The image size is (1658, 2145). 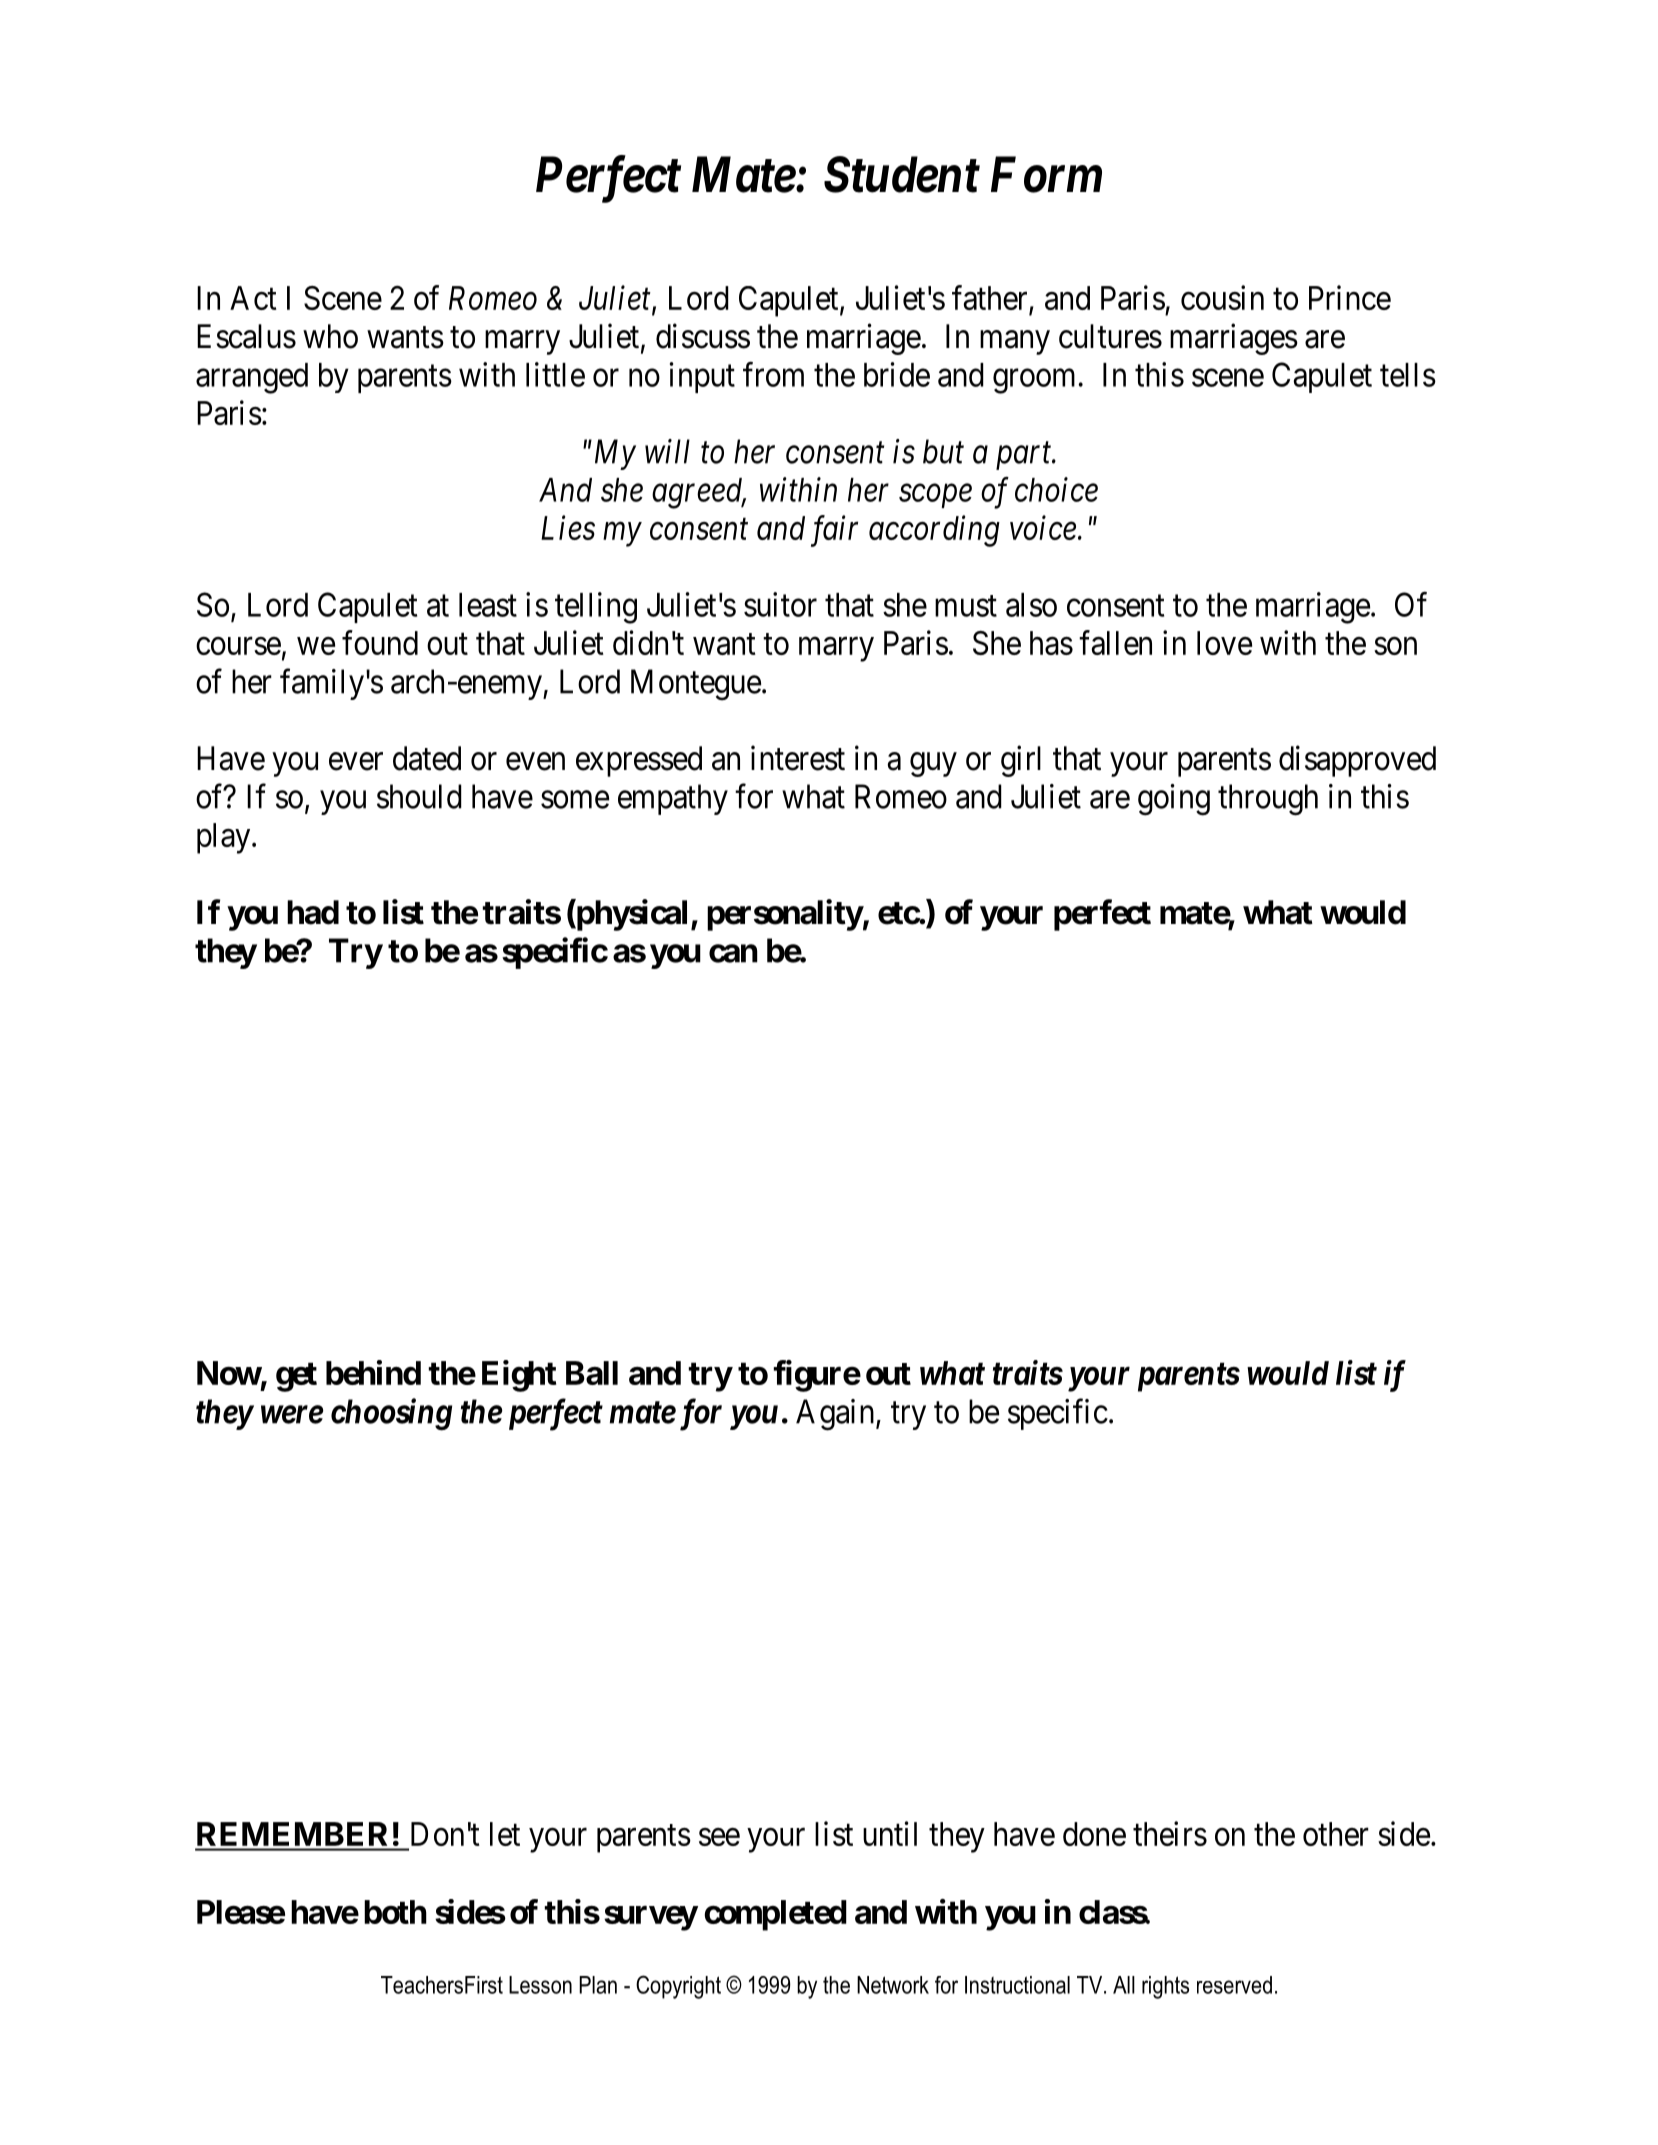 What do you see at coordinates (1224, 643) in the image?
I see `love` at bounding box center [1224, 643].
